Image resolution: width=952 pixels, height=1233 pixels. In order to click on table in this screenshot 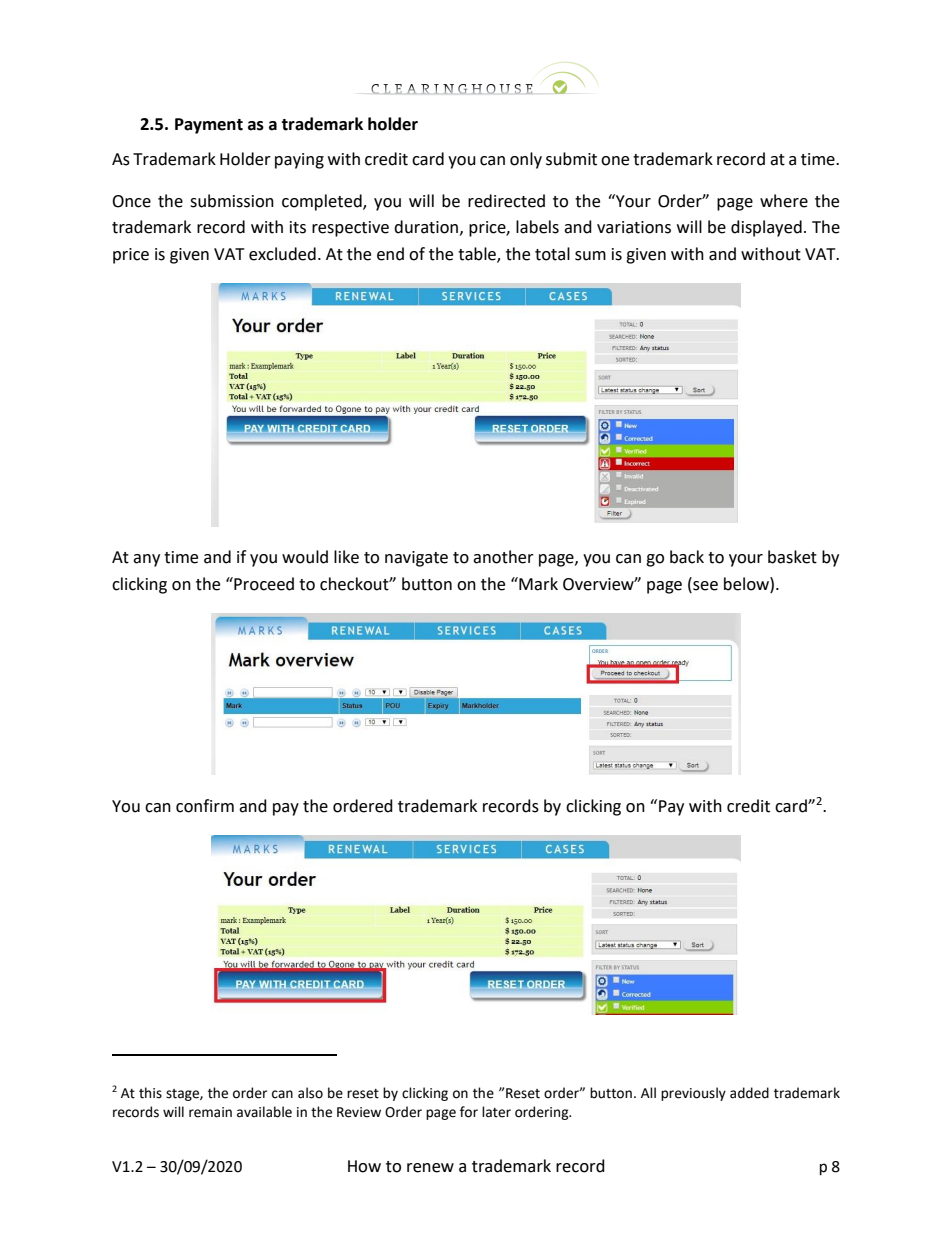, I will do `click(478, 254)`.
